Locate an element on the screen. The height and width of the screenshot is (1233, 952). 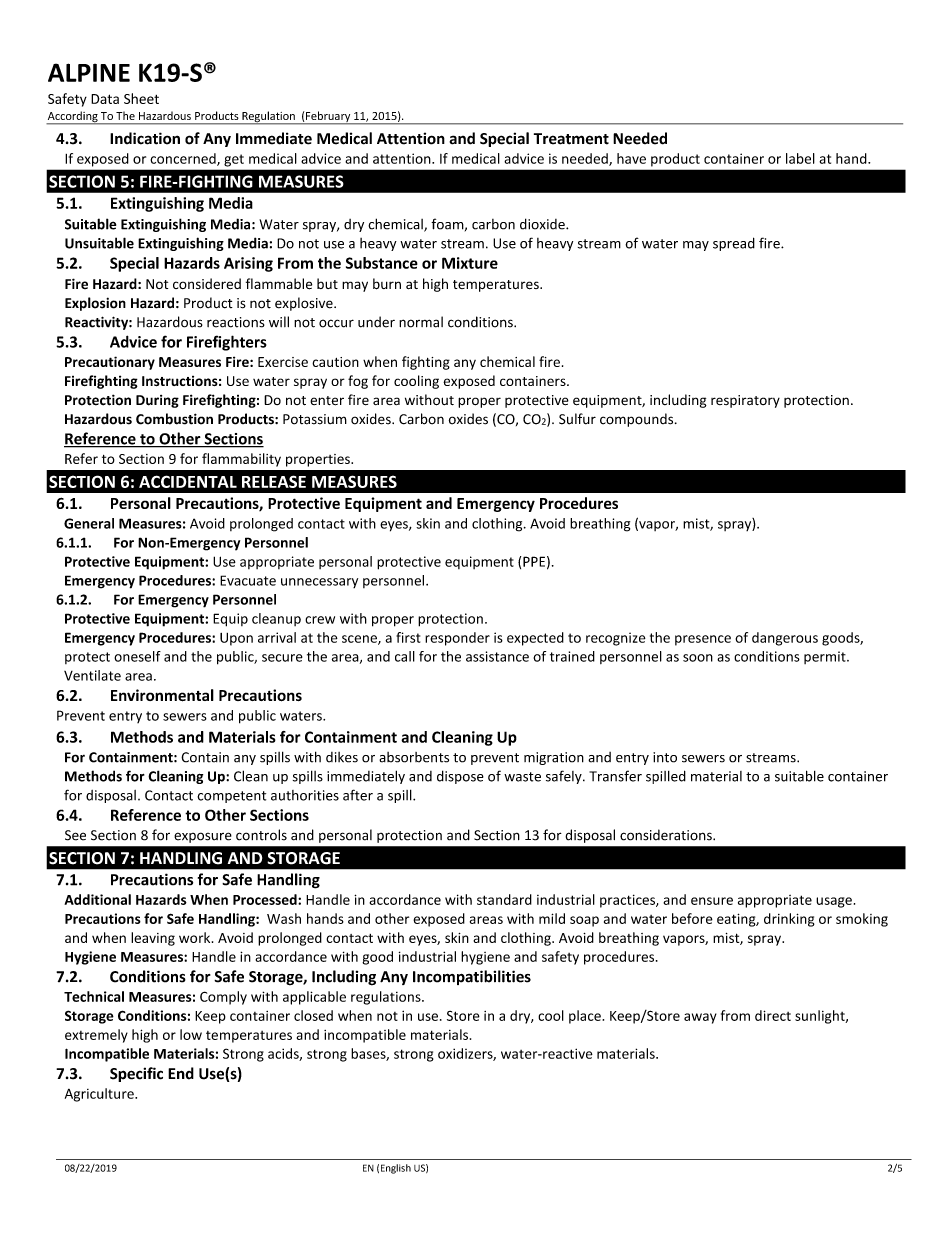
Incompatibilities is located at coordinates (472, 977).
